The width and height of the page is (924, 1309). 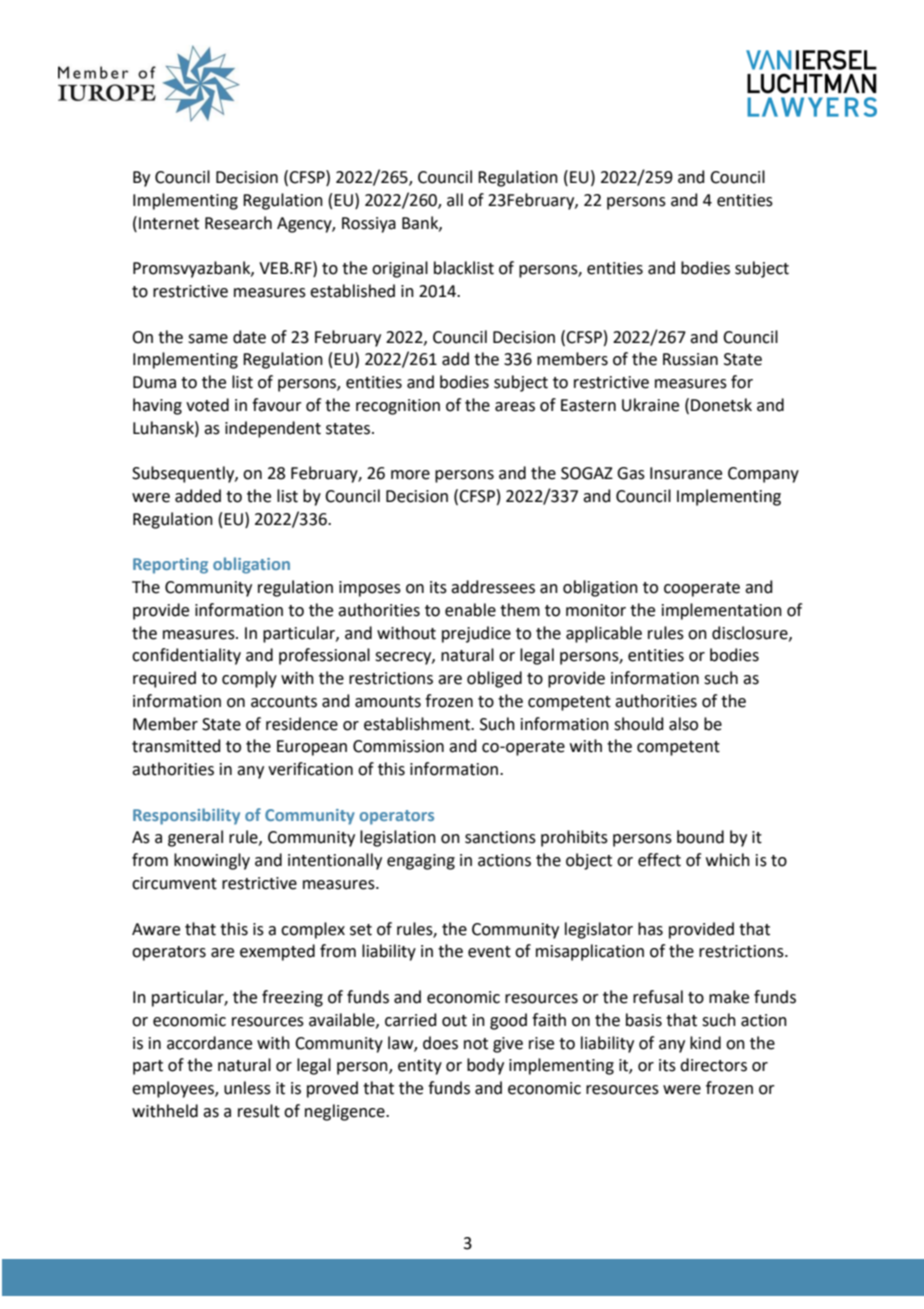 I want to click on Research, so click(x=238, y=223).
